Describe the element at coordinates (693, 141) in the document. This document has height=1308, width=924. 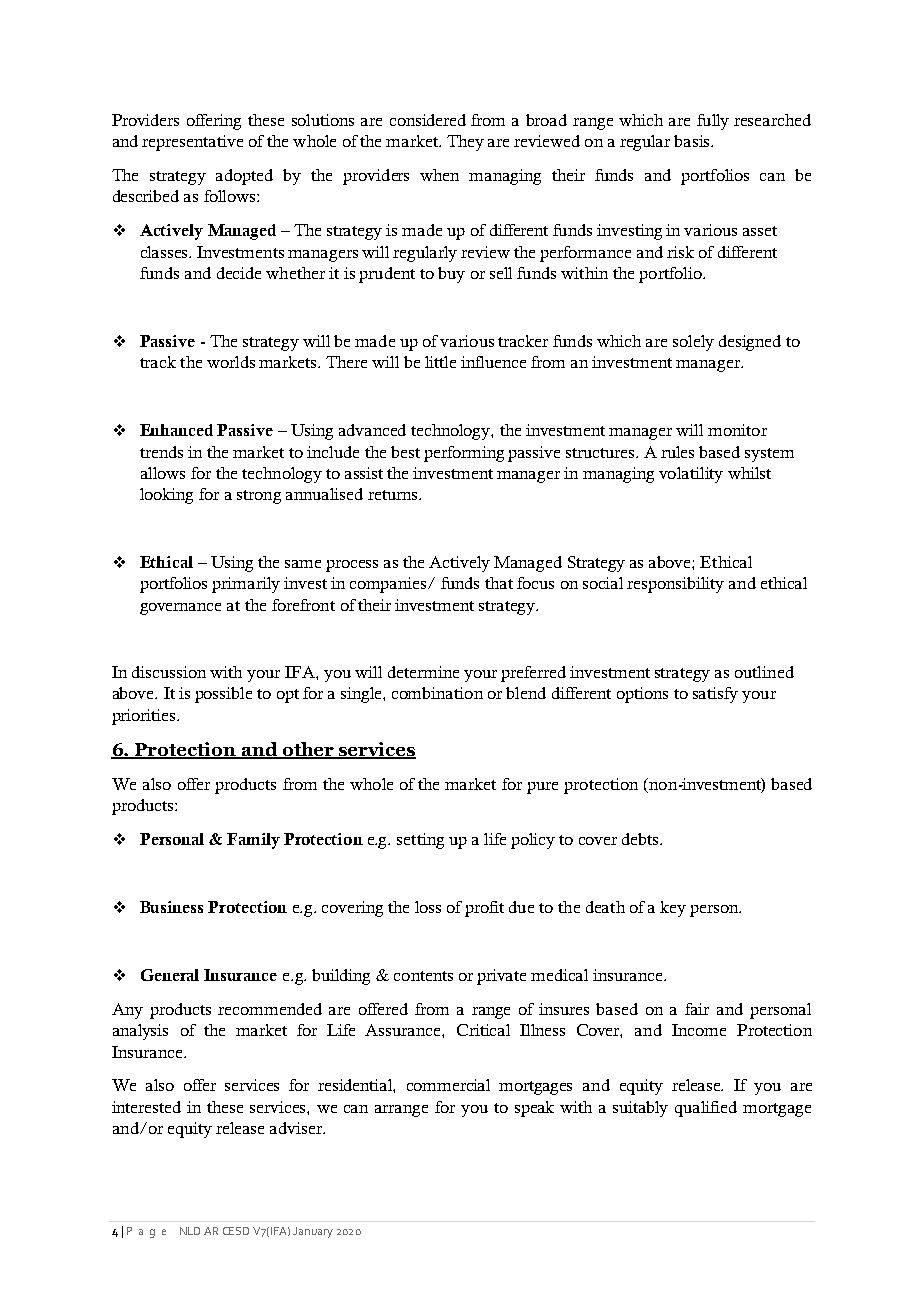
I see `basis` at that location.
